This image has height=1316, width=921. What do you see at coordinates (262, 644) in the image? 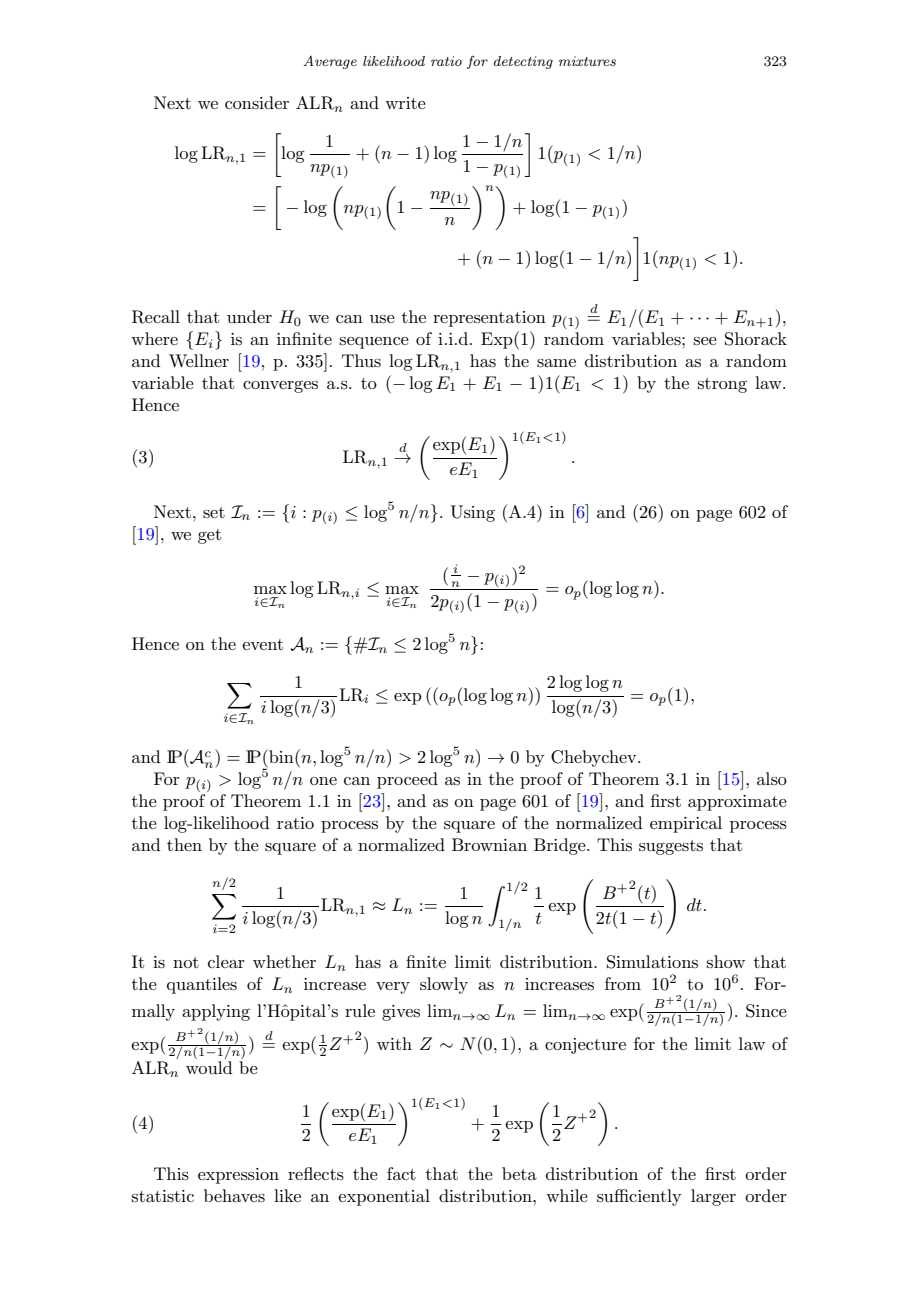
I see `event` at bounding box center [262, 644].
